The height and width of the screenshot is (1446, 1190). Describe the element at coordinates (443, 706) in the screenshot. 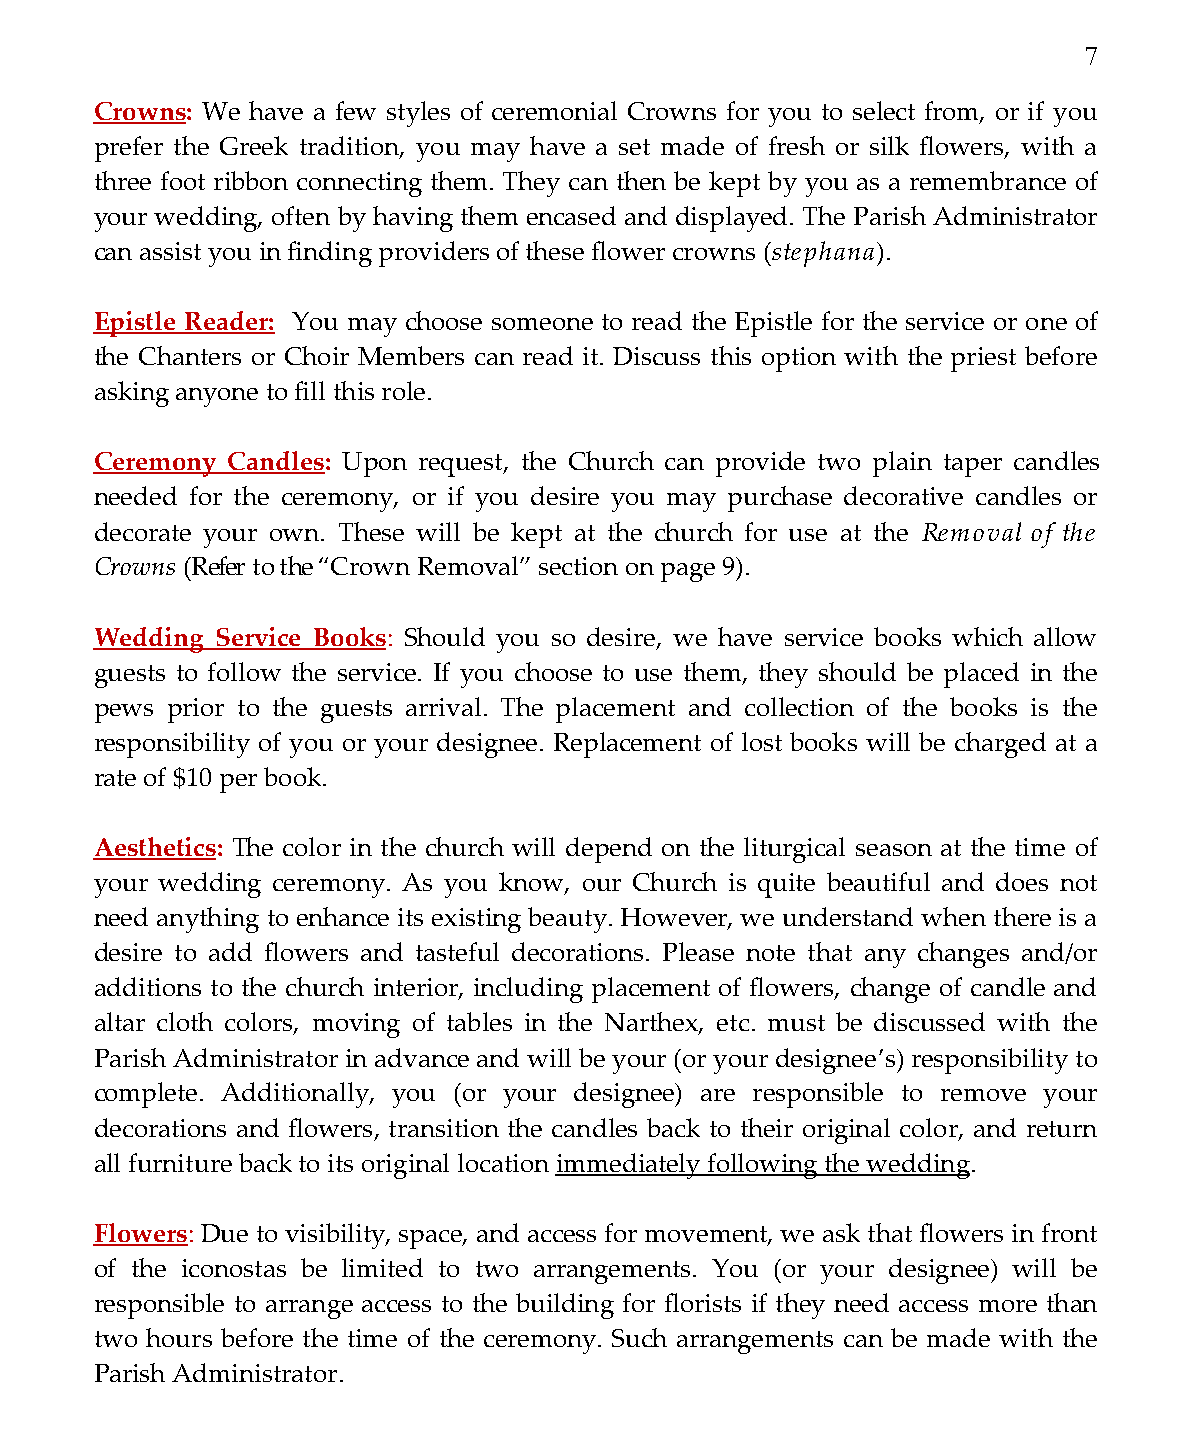

I see `arrival` at that location.
